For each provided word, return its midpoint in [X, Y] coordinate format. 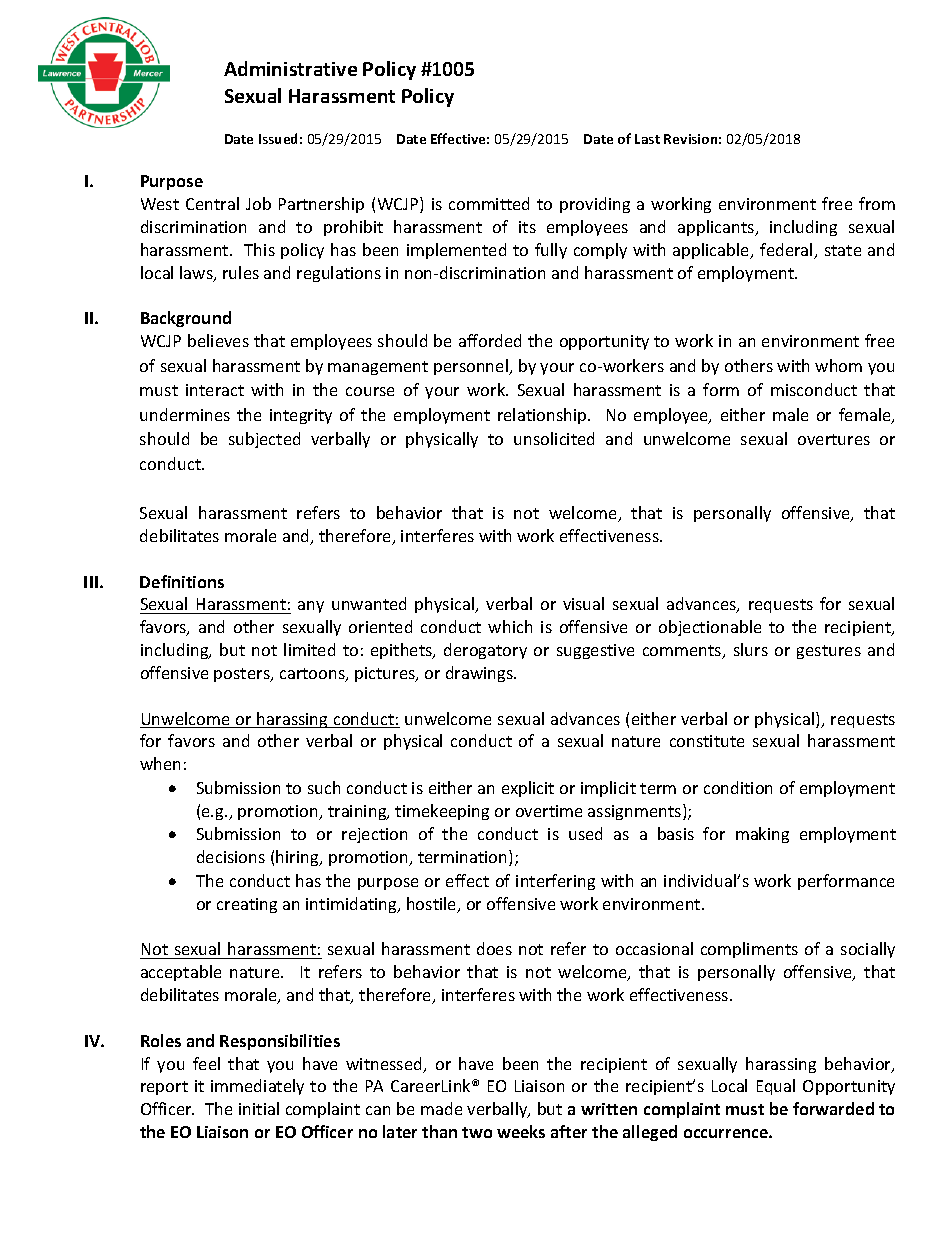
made [441, 1108]
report [164, 1088]
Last [647, 139]
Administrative [290, 68]
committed [489, 203]
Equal [776, 1087]
